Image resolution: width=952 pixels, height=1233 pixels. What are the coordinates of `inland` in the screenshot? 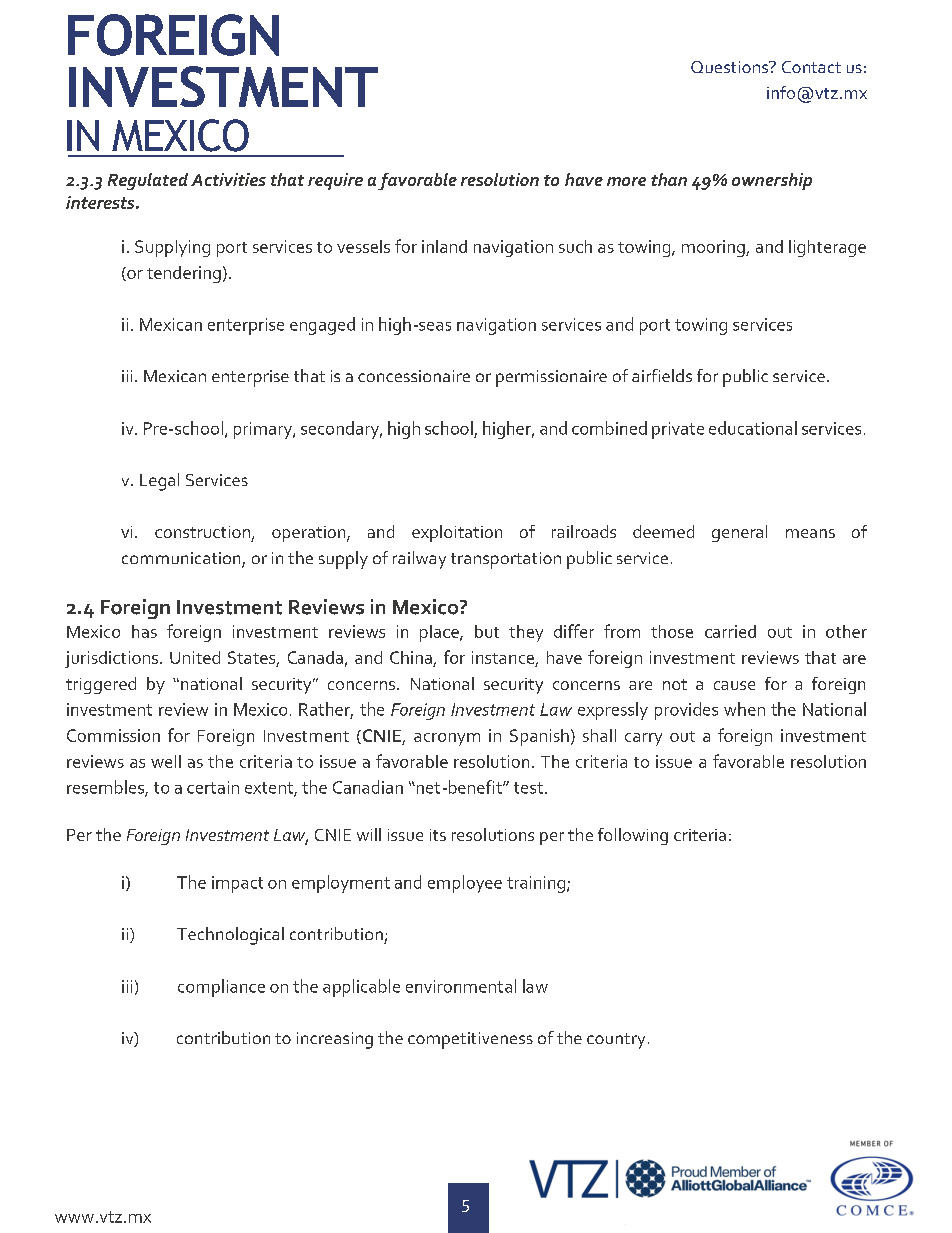 It's located at (444, 246).
